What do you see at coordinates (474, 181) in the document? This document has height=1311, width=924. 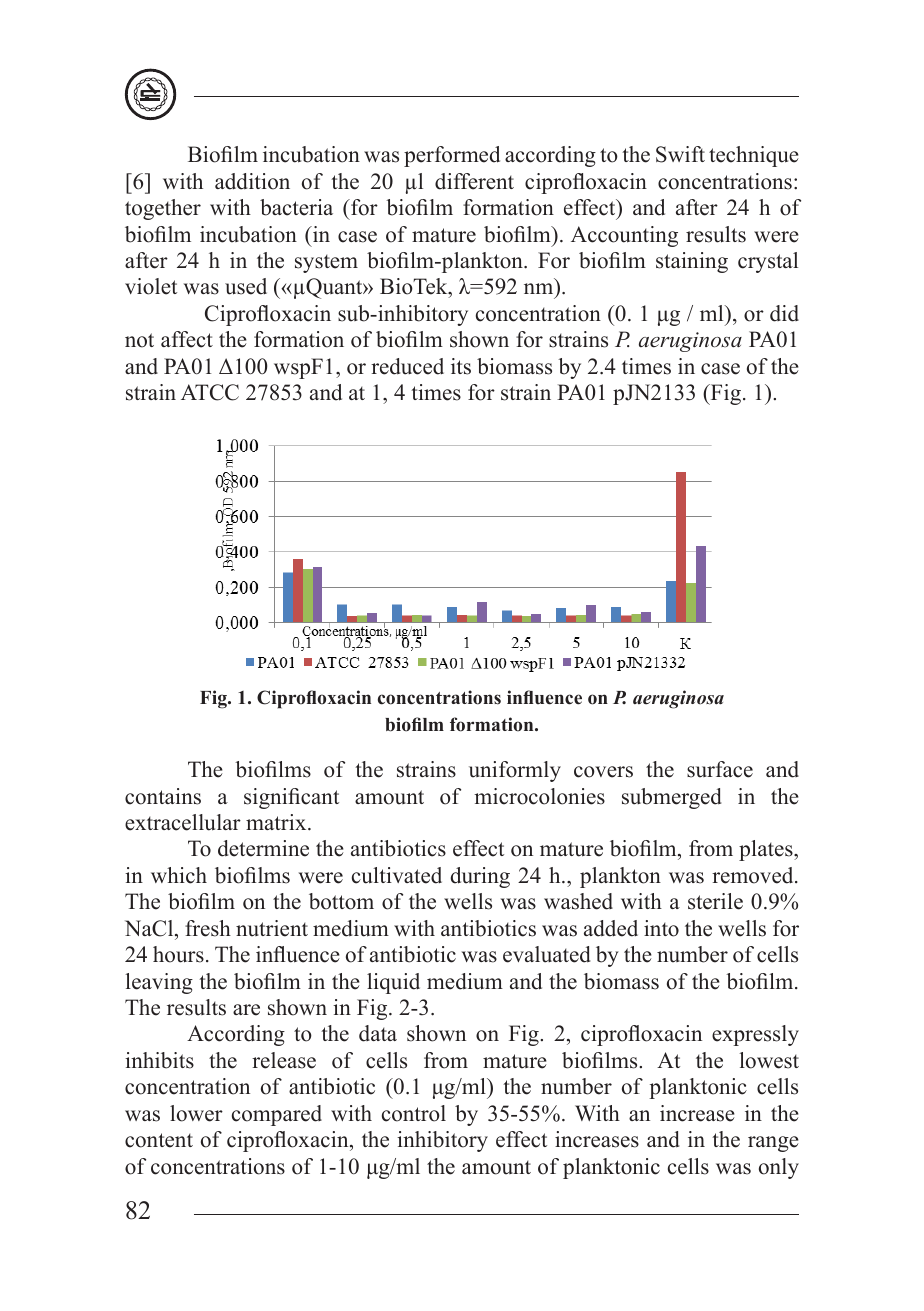 I see `different` at bounding box center [474, 181].
